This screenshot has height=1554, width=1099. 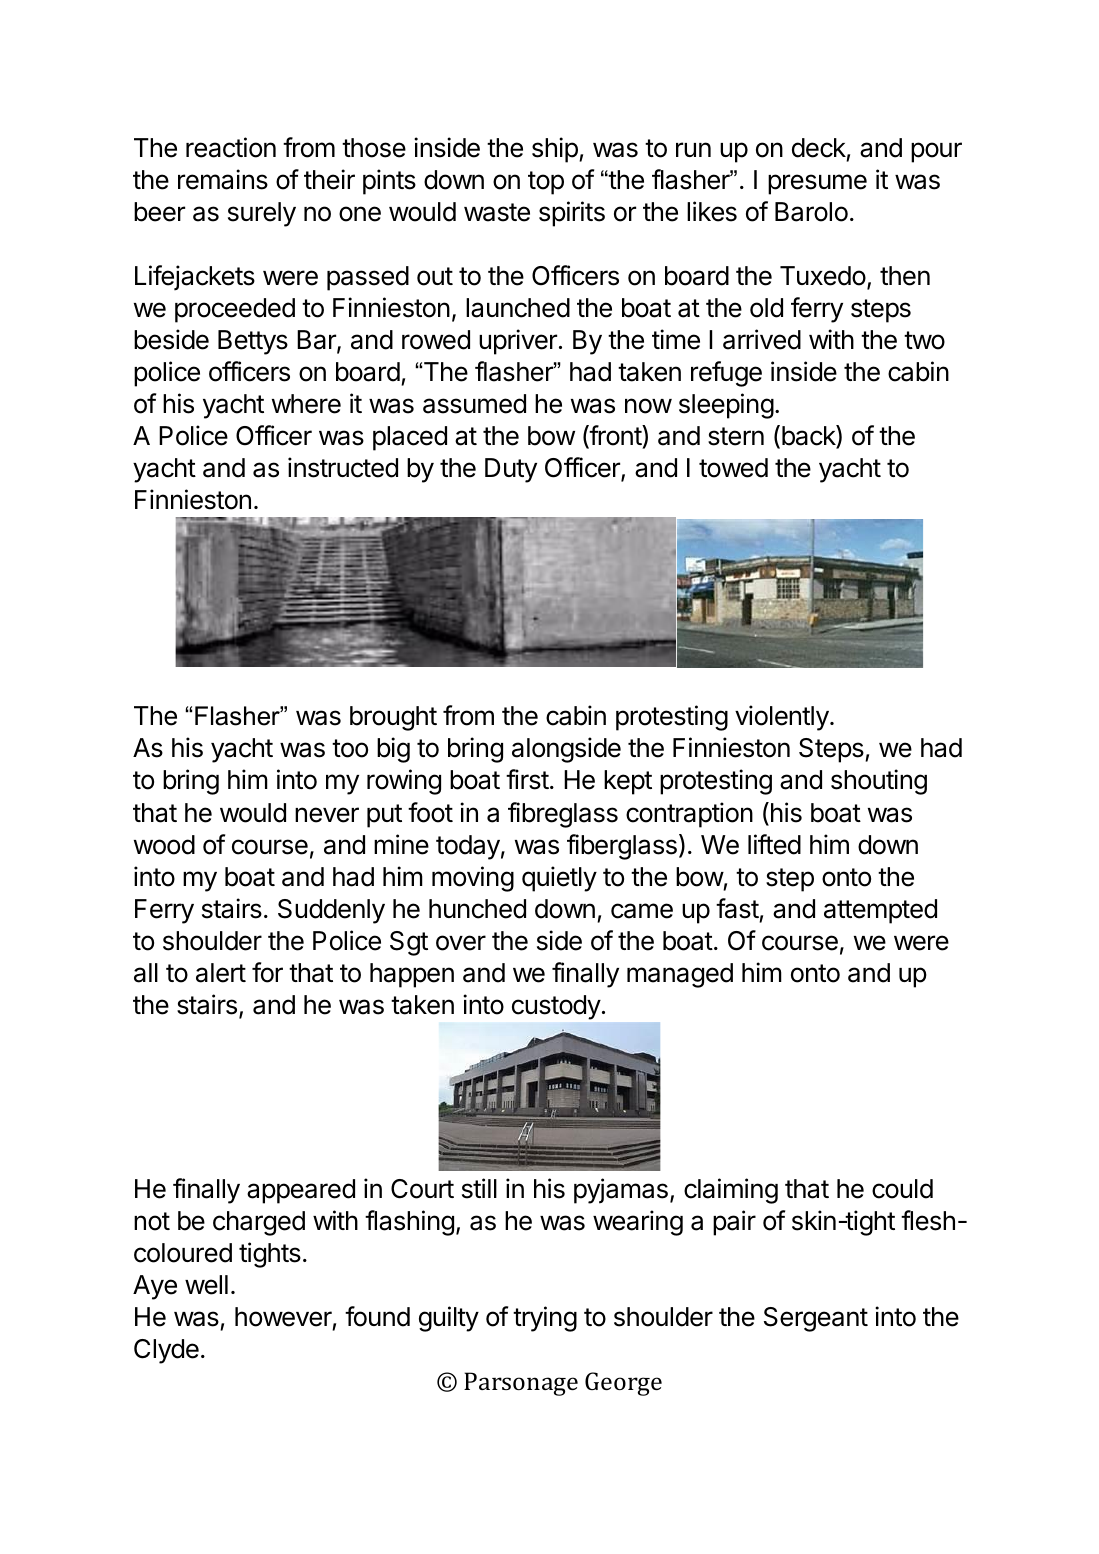 What do you see at coordinates (817, 184) in the screenshot?
I see `presume` at bounding box center [817, 184].
